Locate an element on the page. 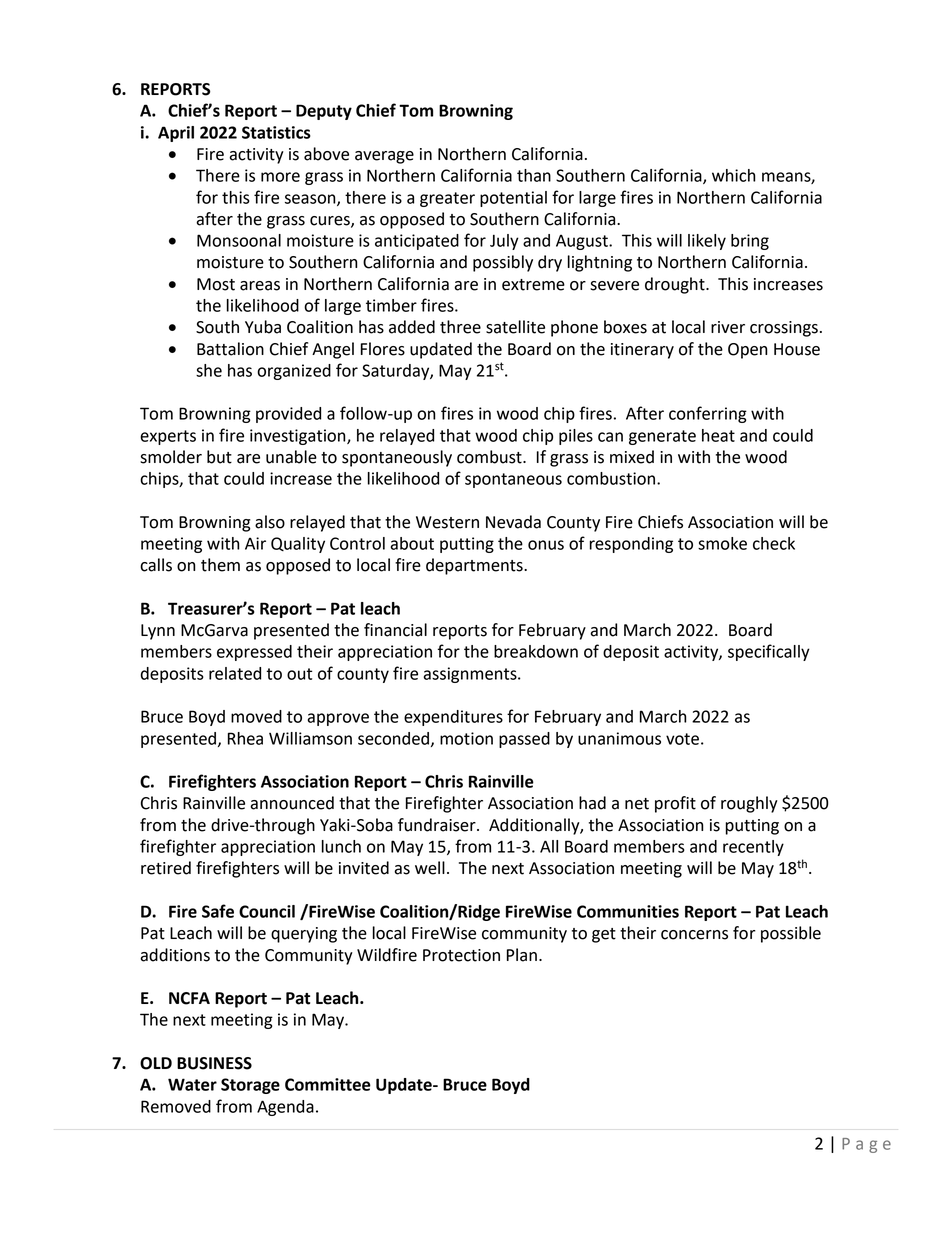 The height and width of the document is (1233, 952). vote is located at coordinates (682, 739).
